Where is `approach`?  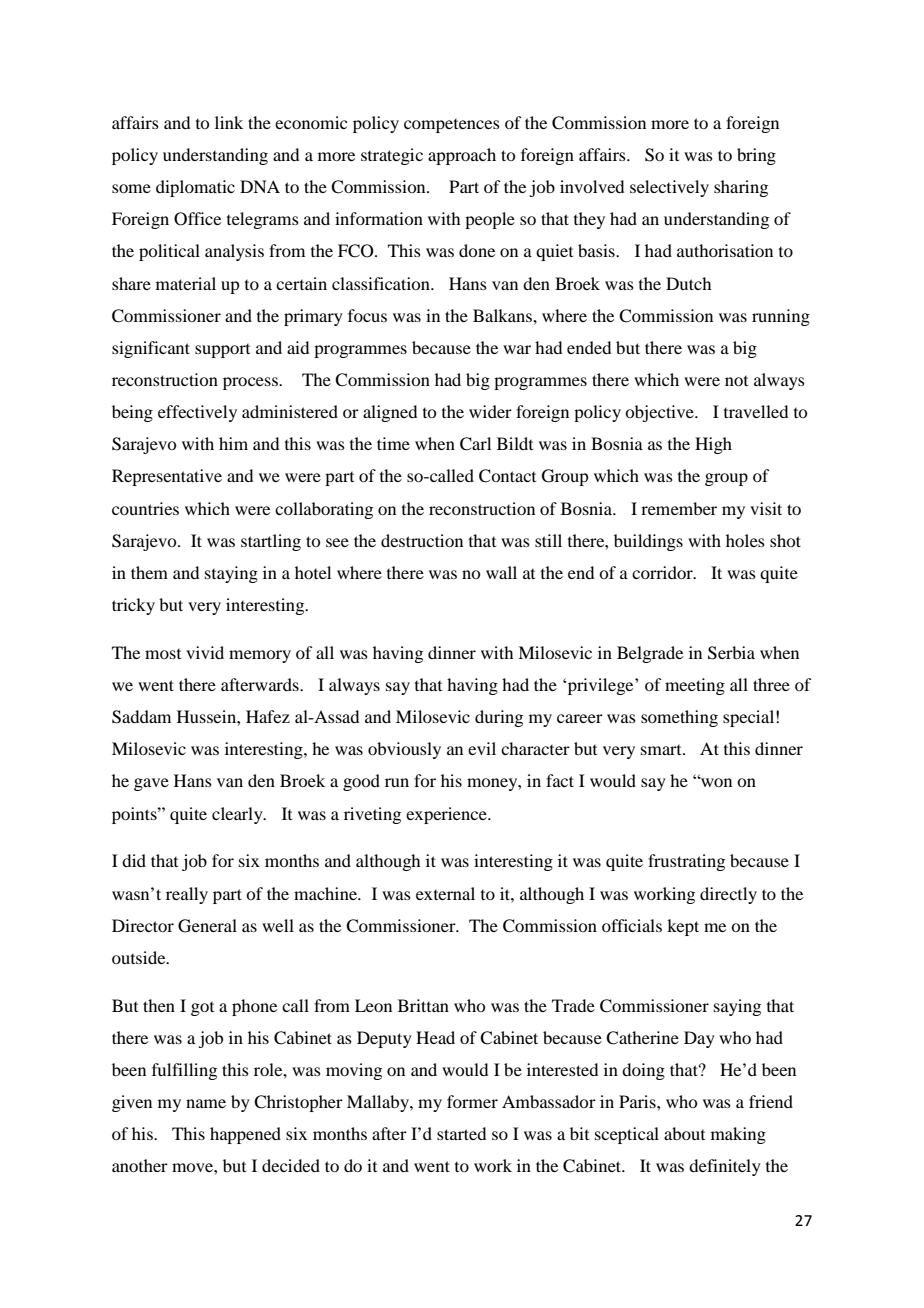
approach is located at coordinates (462, 156).
